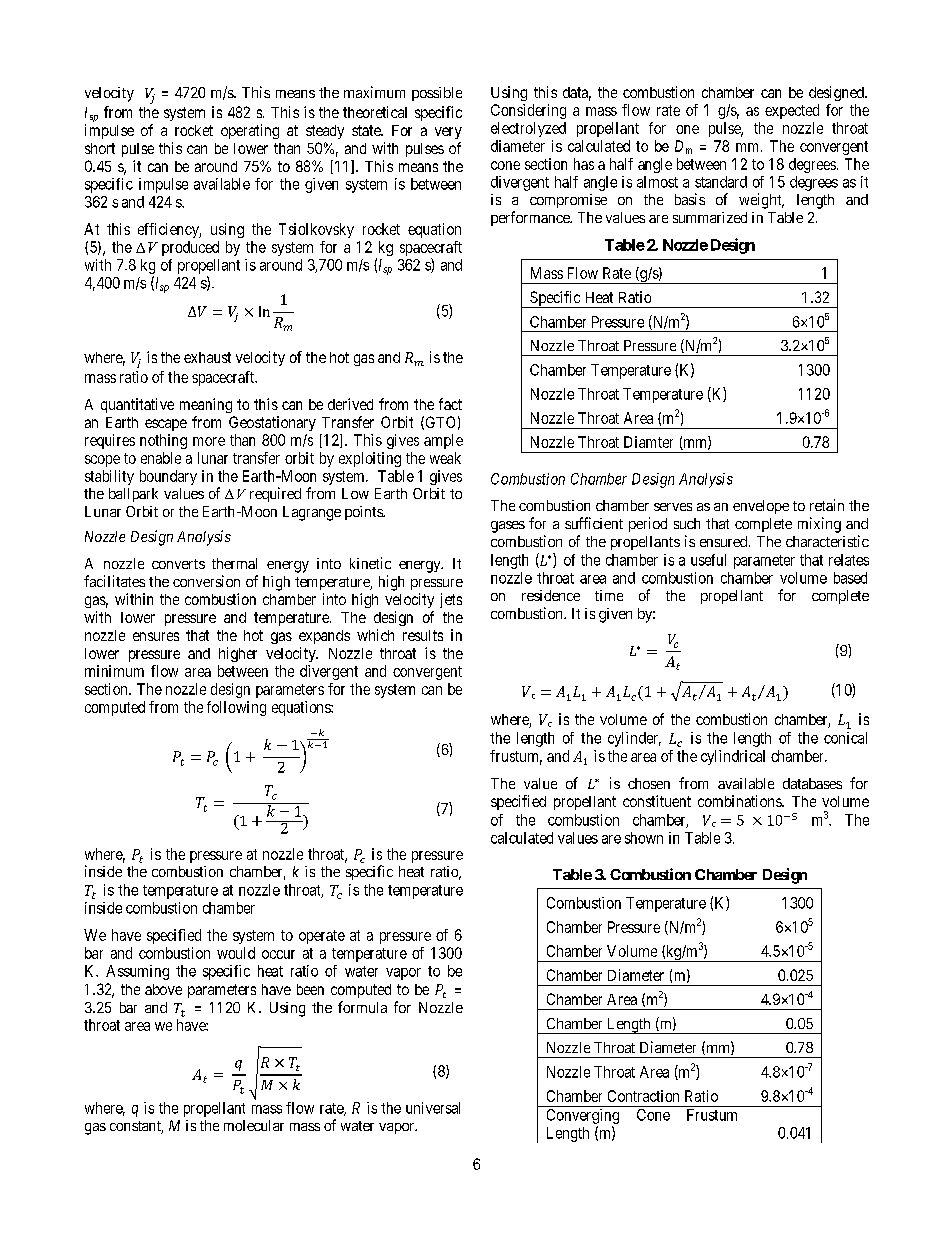 This screenshot has width=952, height=1233. I want to click on more, so click(209, 441).
